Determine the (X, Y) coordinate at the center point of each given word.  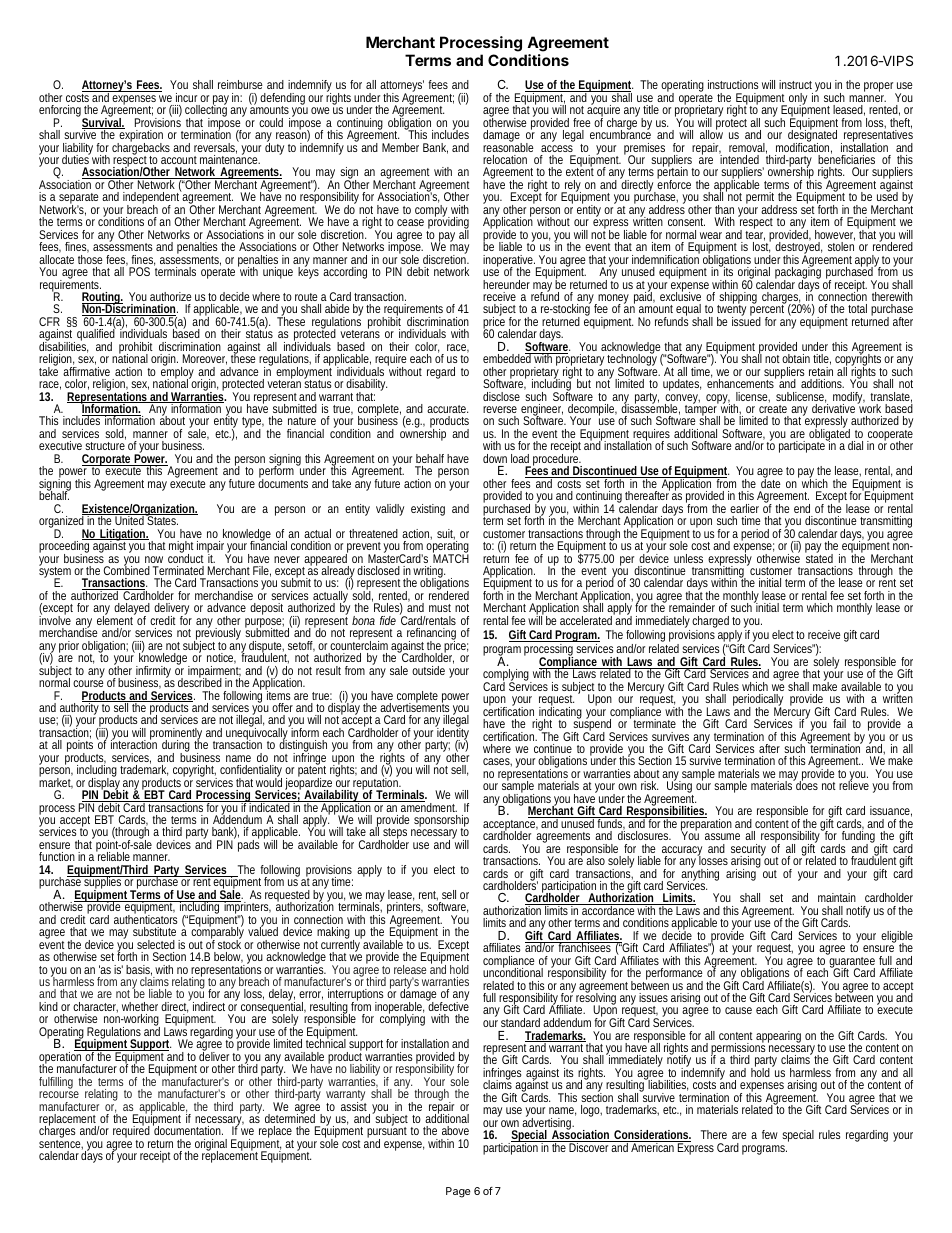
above (455, 1130)
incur (186, 97)
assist (354, 1105)
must (440, 608)
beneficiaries (846, 158)
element (116, 619)
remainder (692, 607)
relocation (505, 159)
